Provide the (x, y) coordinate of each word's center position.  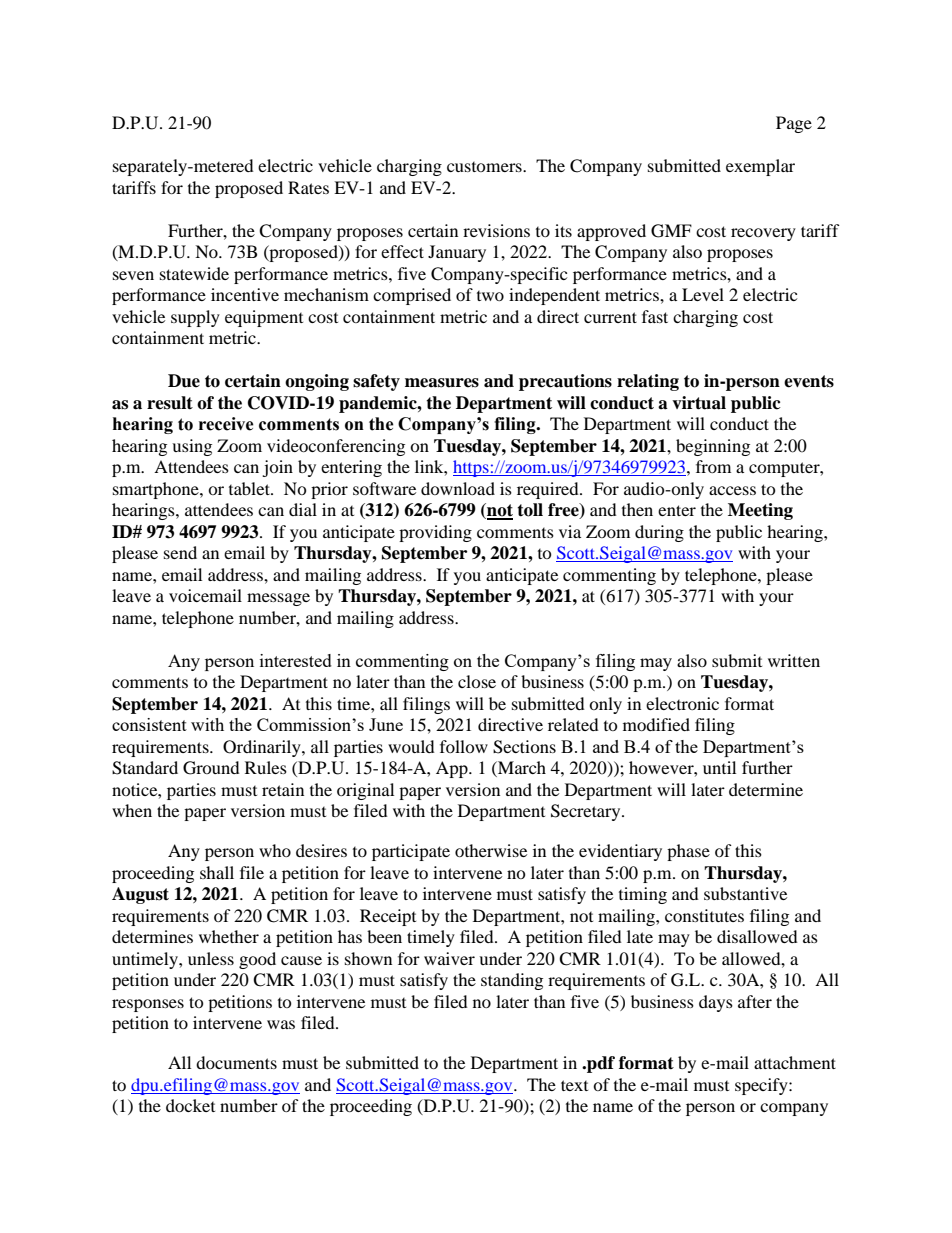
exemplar (760, 167)
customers (485, 167)
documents (236, 1062)
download (458, 488)
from (713, 466)
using (192, 447)
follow (464, 746)
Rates (308, 187)
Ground (211, 768)
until (719, 767)
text (574, 1085)
